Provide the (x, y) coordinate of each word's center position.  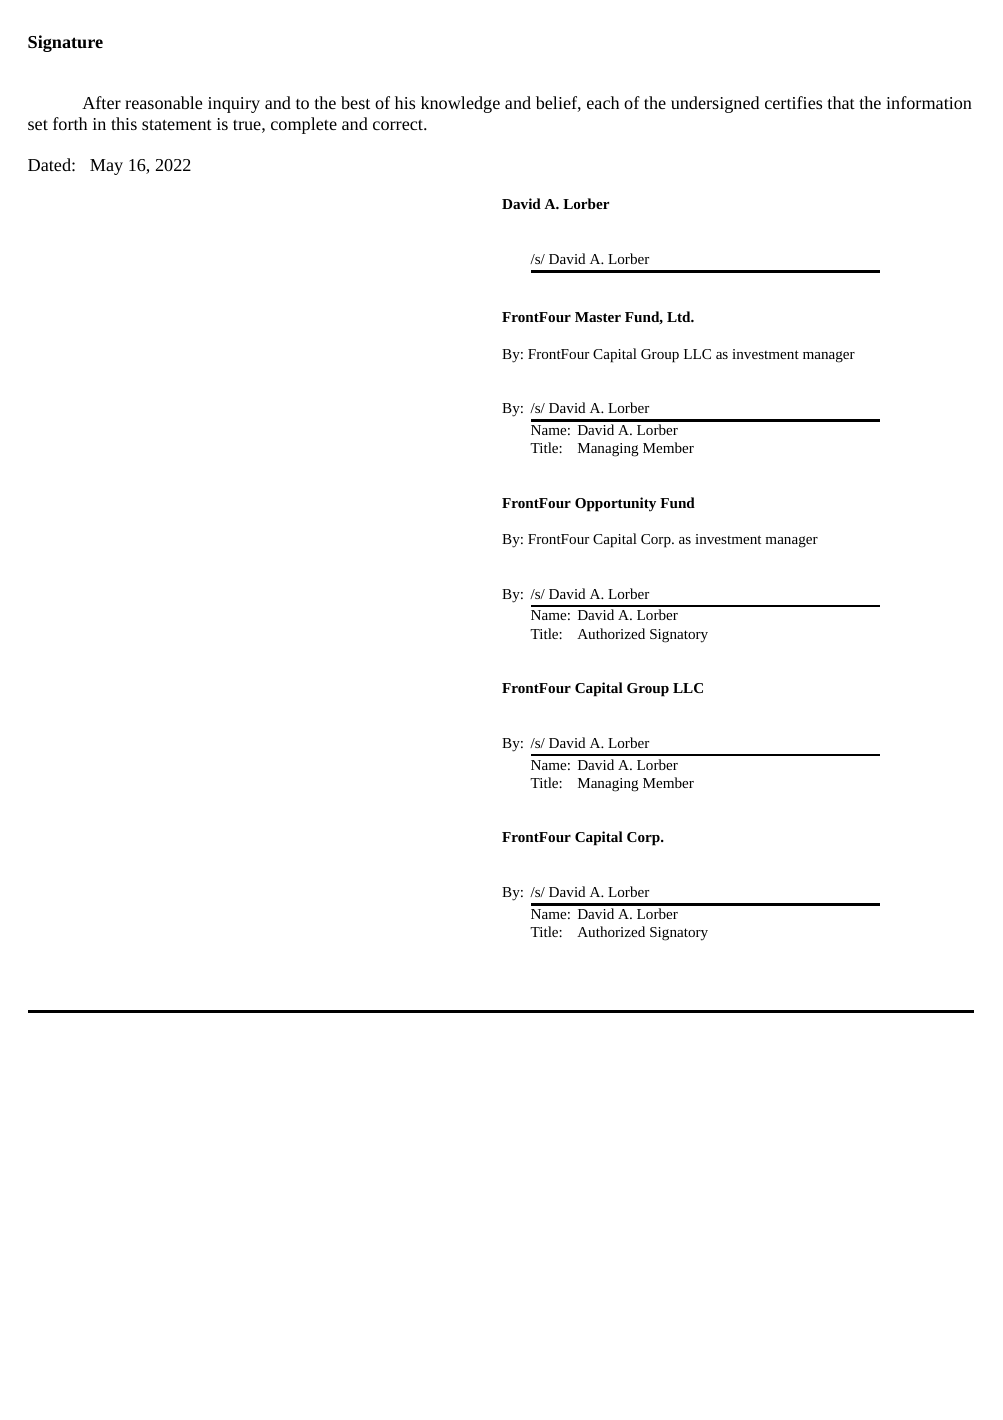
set (38, 125)
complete (304, 125)
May (106, 167)
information (929, 102)
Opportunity (615, 504)
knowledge (460, 104)
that (841, 102)
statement (177, 125)
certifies (793, 102)
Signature (65, 43)
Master (598, 317)
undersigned (715, 104)
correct (399, 125)
